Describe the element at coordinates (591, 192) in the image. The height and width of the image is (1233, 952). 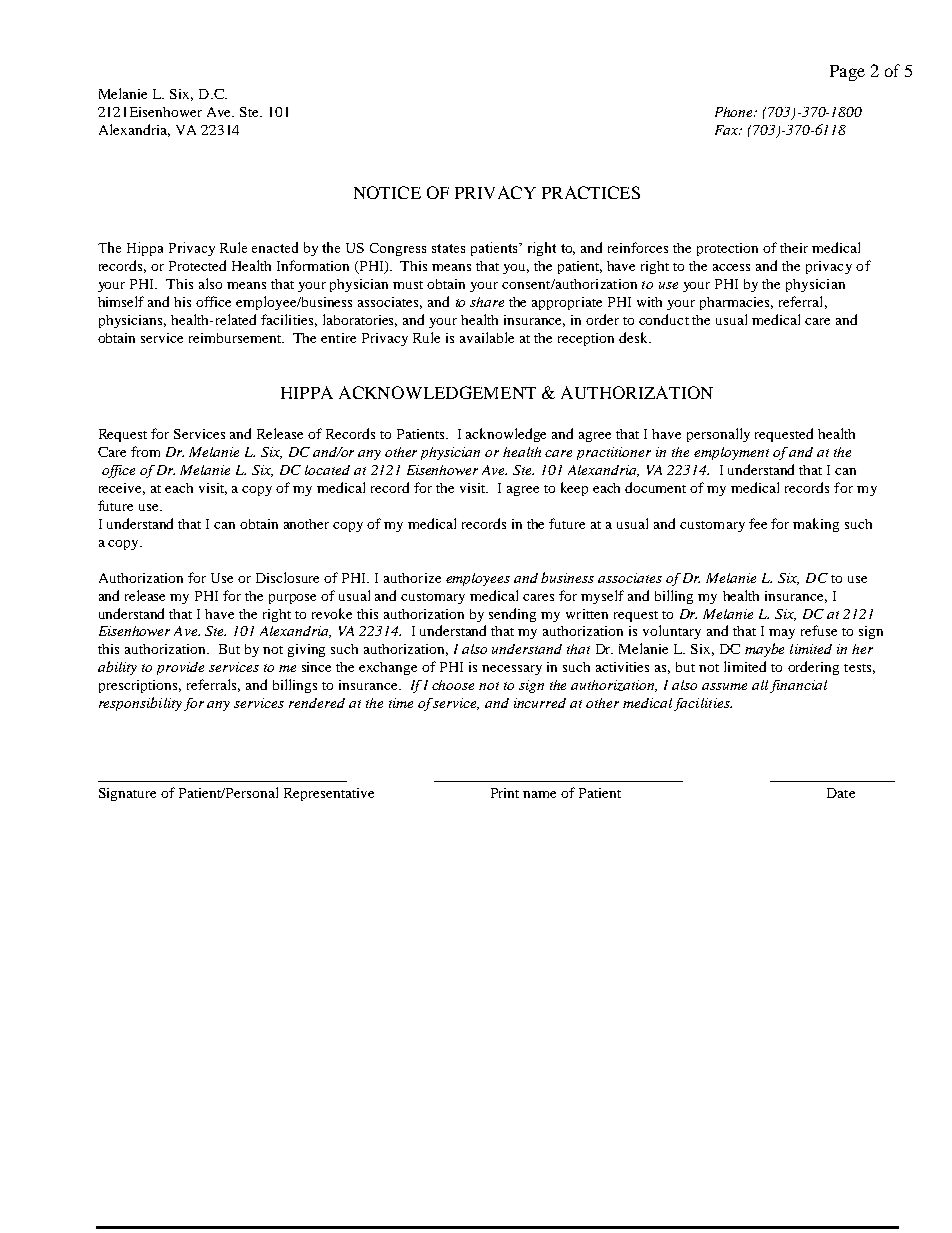
I see `PRACTICES` at that location.
